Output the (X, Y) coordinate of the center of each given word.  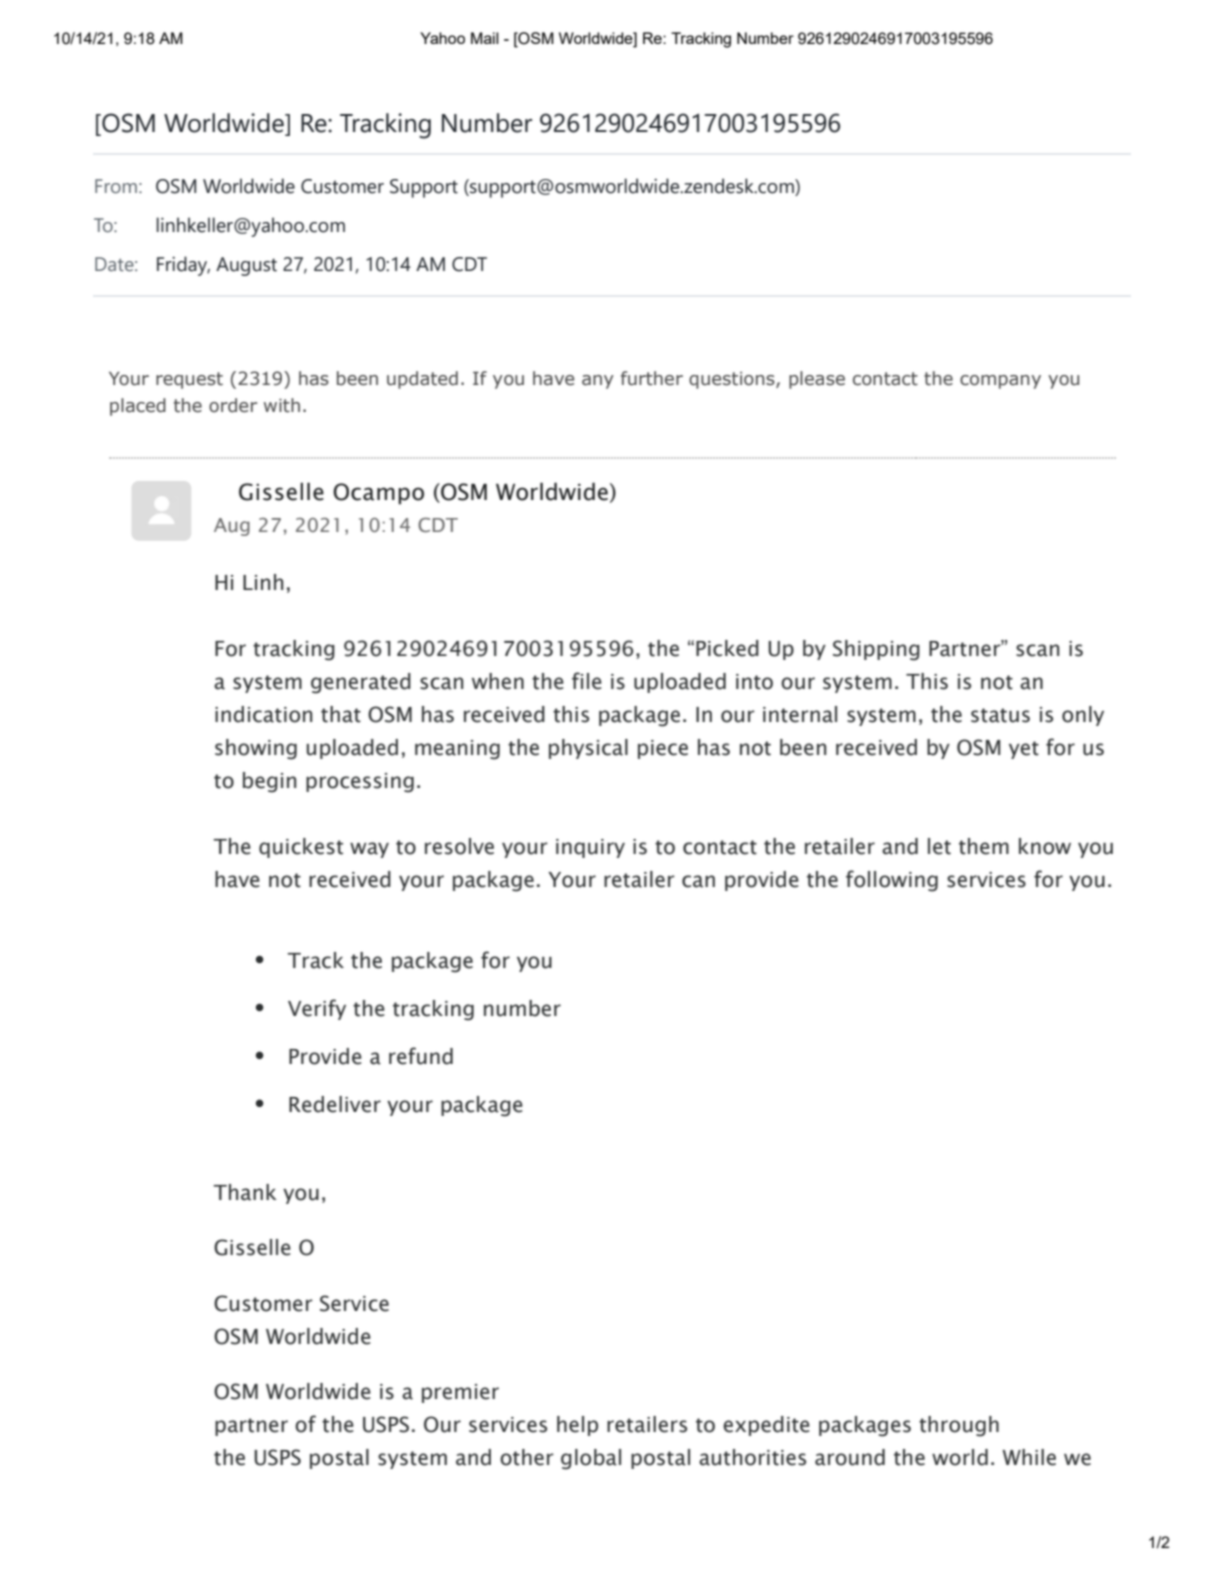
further (652, 378)
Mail (485, 38)
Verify (317, 1009)
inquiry (590, 848)
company (1000, 382)
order (233, 405)
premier (460, 1393)
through (959, 1426)
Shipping (876, 650)
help (577, 1426)
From (116, 186)
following (892, 881)
